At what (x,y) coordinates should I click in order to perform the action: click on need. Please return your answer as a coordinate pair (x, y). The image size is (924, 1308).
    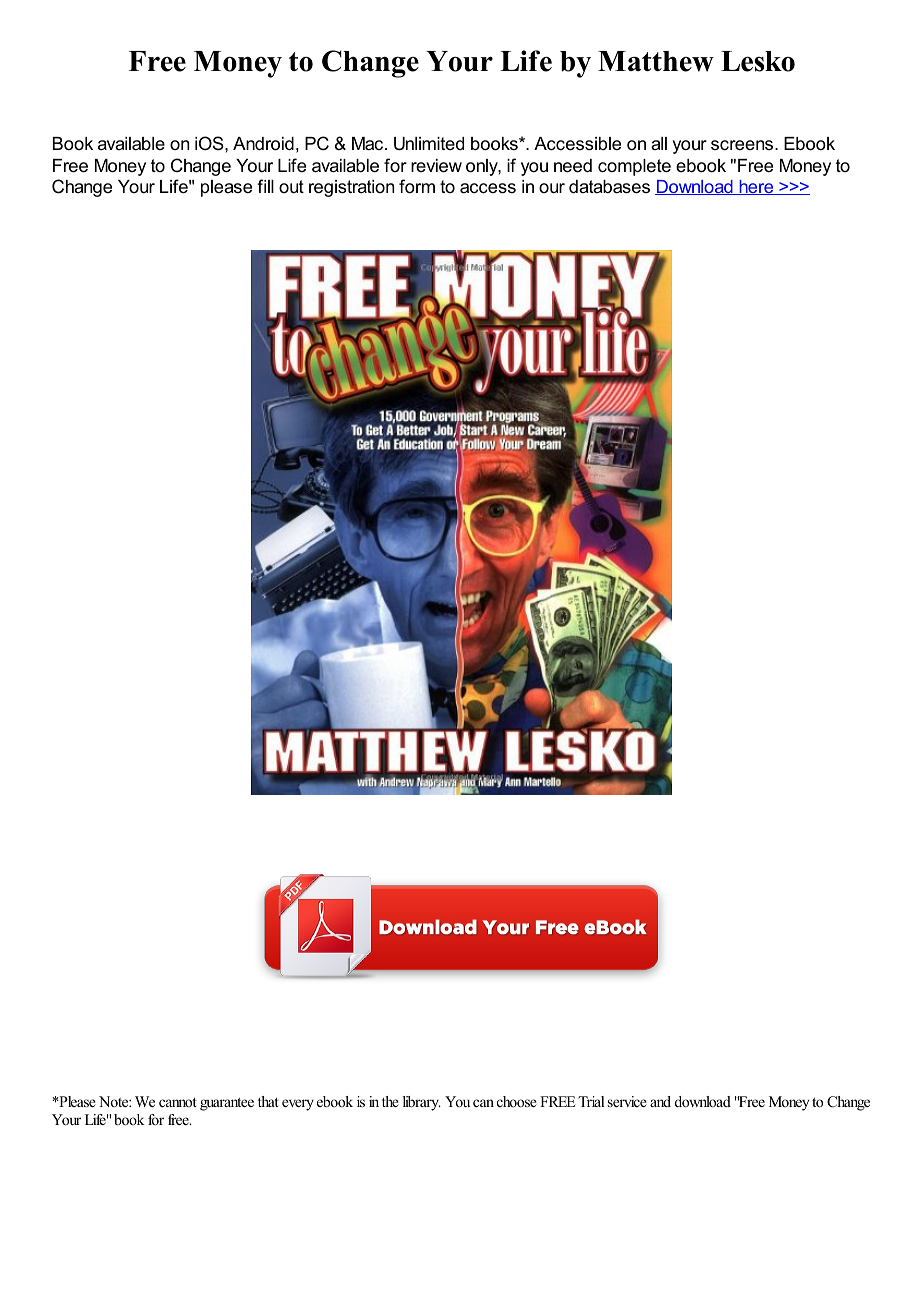
    Looking at the image, I should click on (573, 166).
